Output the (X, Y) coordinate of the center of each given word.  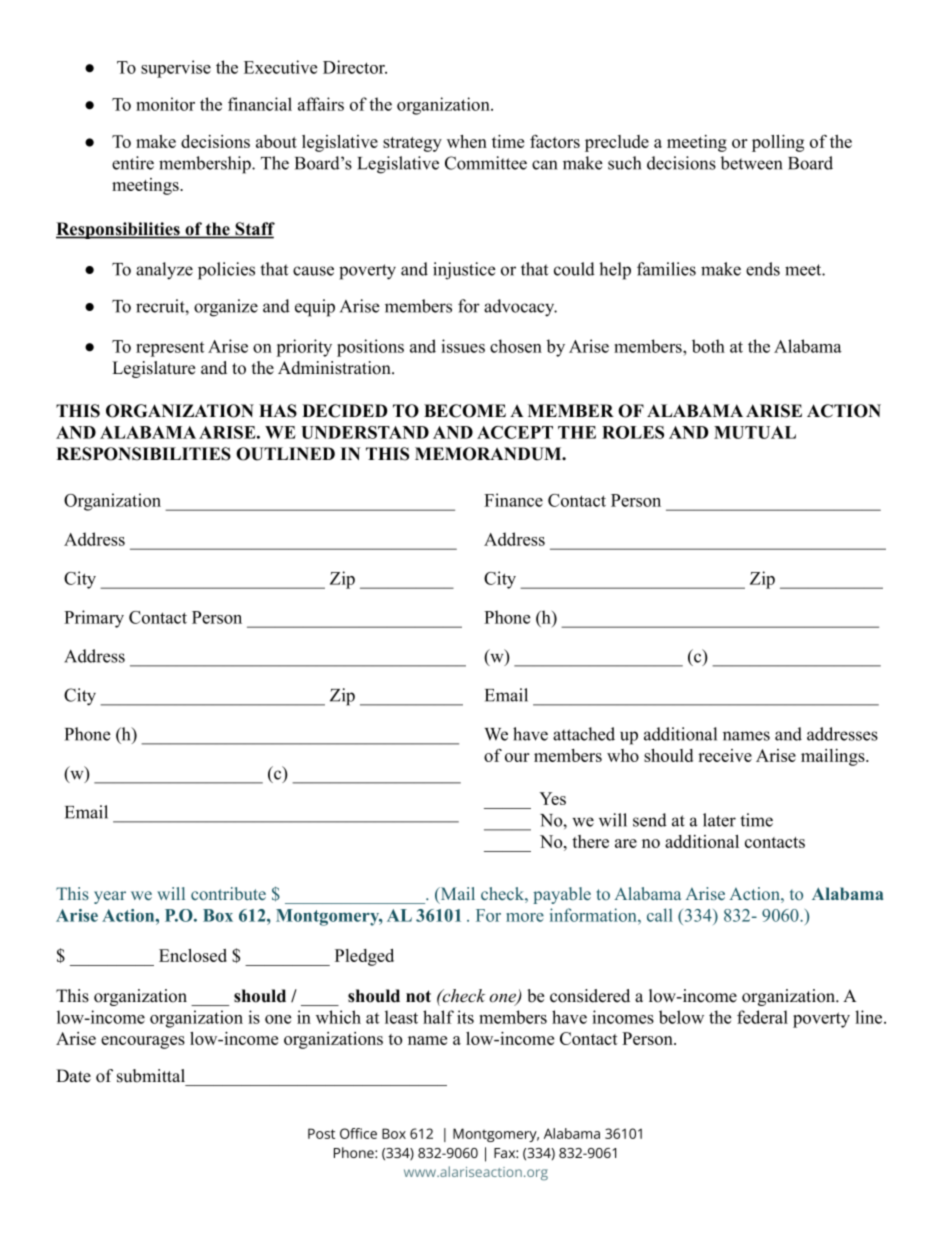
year (110, 897)
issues (463, 346)
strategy (412, 144)
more (525, 917)
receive (725, 755)
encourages (143, 1042)
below (681, 1017)
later (719, 820)
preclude (617, 143)
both (708, 346)
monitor (165, 104)
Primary (94, 619)
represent (170, 349)
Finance (513, 500)
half (438, 1017)
